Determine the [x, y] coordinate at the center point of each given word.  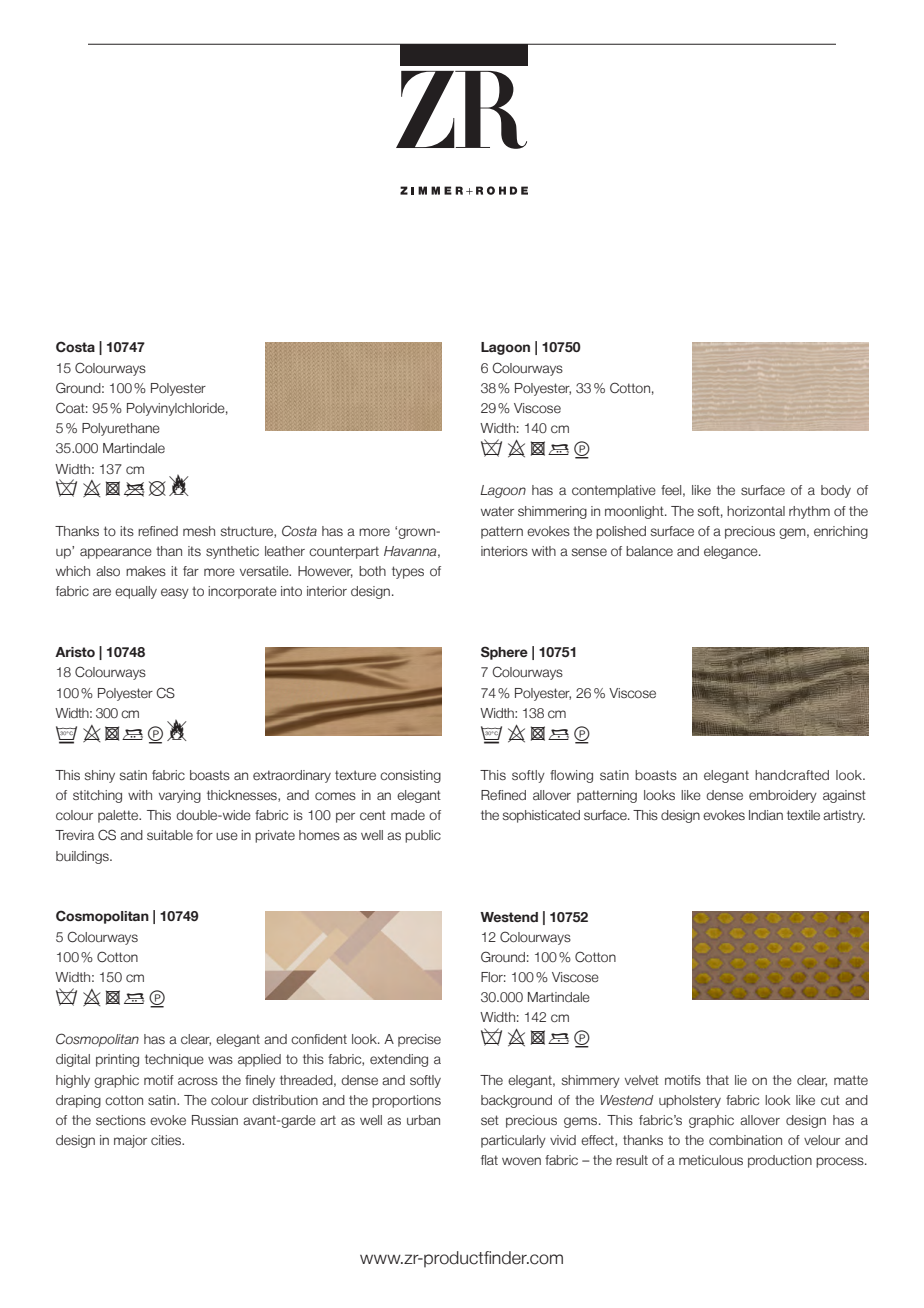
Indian [766, 815]
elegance [732, 552]
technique [174, 1060]
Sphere [504, 653]
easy [175, 593]
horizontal [756, 511]
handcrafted [792, 775]
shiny [100, 776]
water [497, 511]
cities [167, 1140]
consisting [410, 776]
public [423, 836]
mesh [199, 531]
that [717, 1080]
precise [419, 1040]
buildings [83, 857]
